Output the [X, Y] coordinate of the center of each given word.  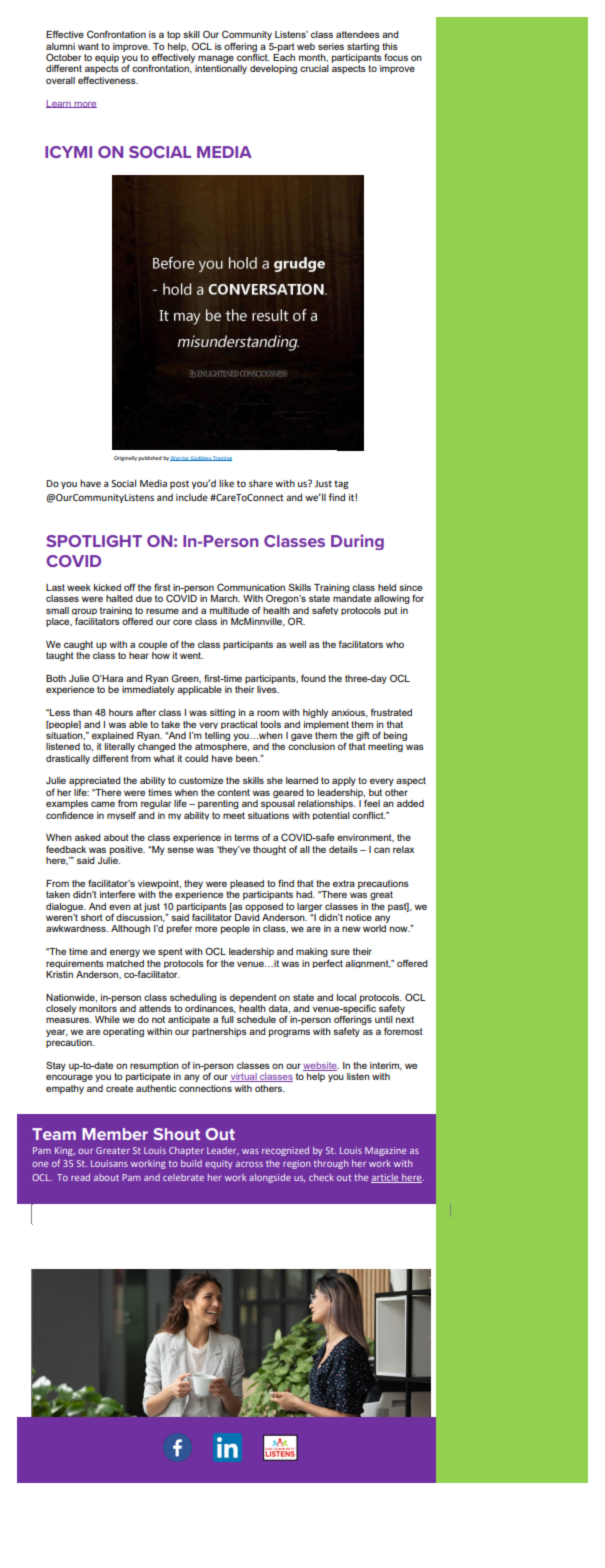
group [84, 613]
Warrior [180, 458]
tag [341, 484]
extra [344, 883]
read [80, 1177]
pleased [247, 884]
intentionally [221, 69]
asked [88, 837]
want [88, 46]
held [387, 587]
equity [219, 1164]
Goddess [200, 458]
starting [363, 47]
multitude [229, 610]
